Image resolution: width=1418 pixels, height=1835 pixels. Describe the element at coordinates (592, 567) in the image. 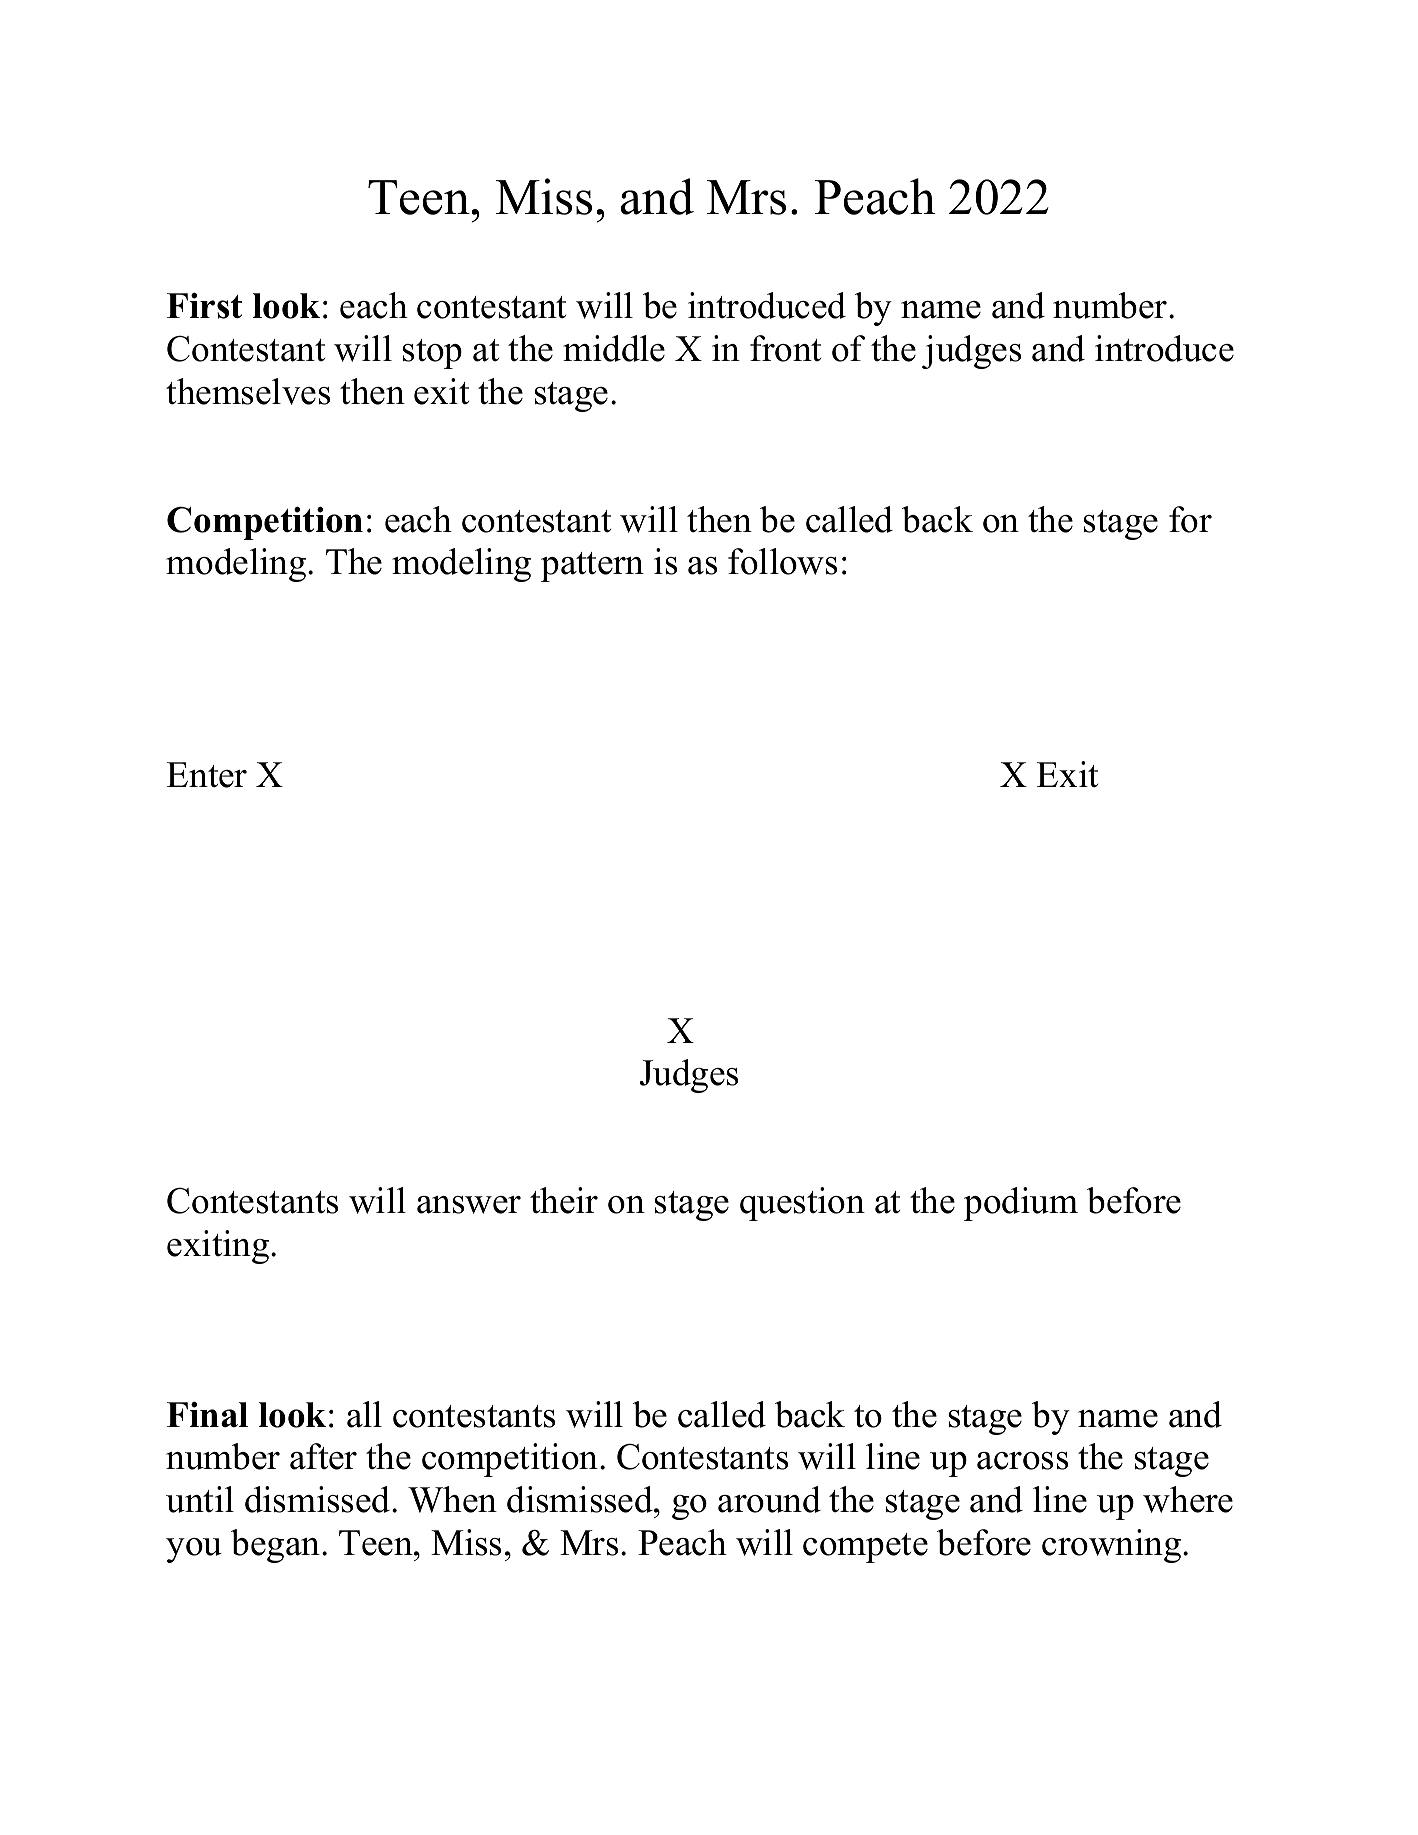

I see `pattern` at that location.
